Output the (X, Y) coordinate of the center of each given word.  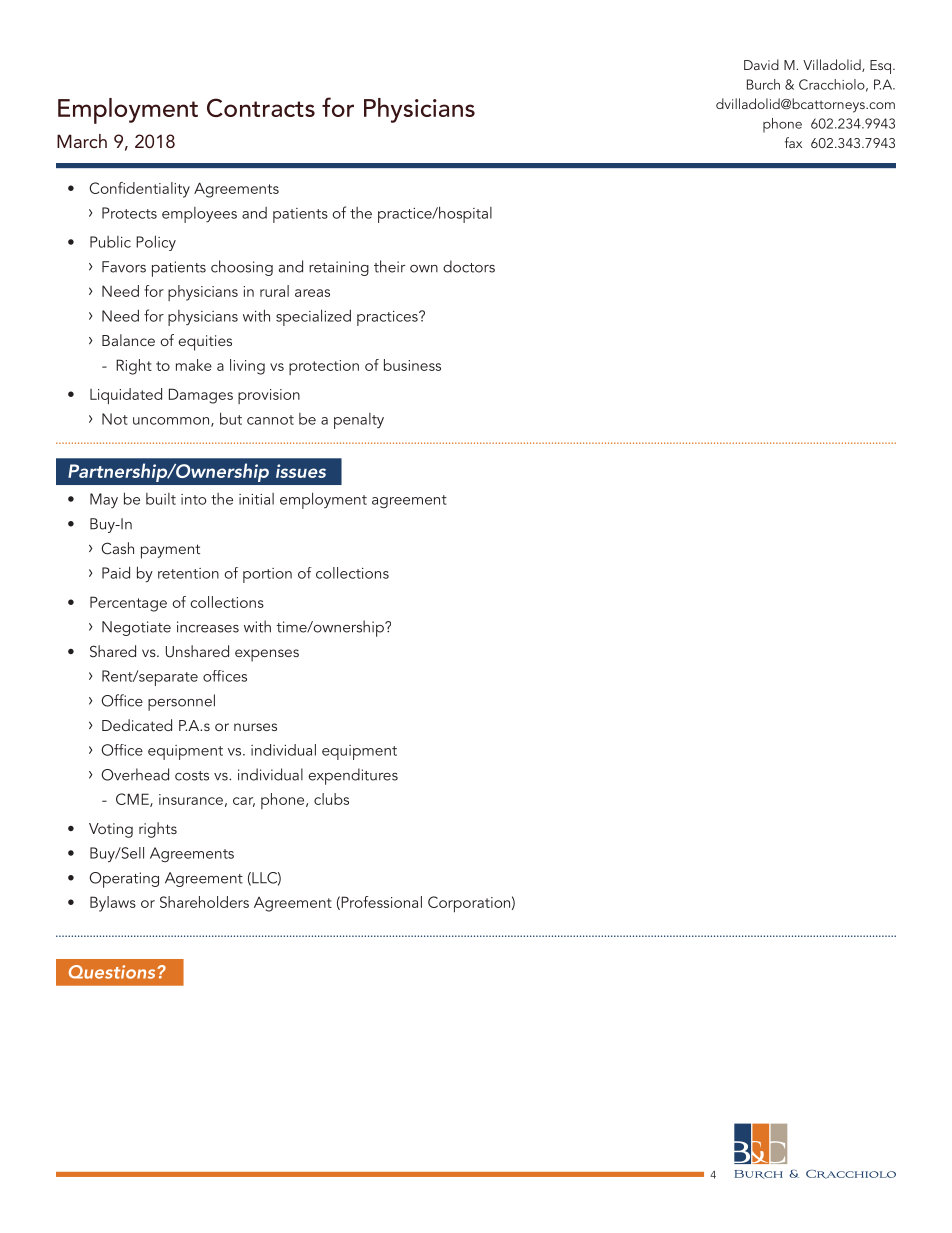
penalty (359, 421)
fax (793, 142)
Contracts (261, 107)
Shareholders (204, 902)
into (193, 499)
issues (301, 471)
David (761, 64)
